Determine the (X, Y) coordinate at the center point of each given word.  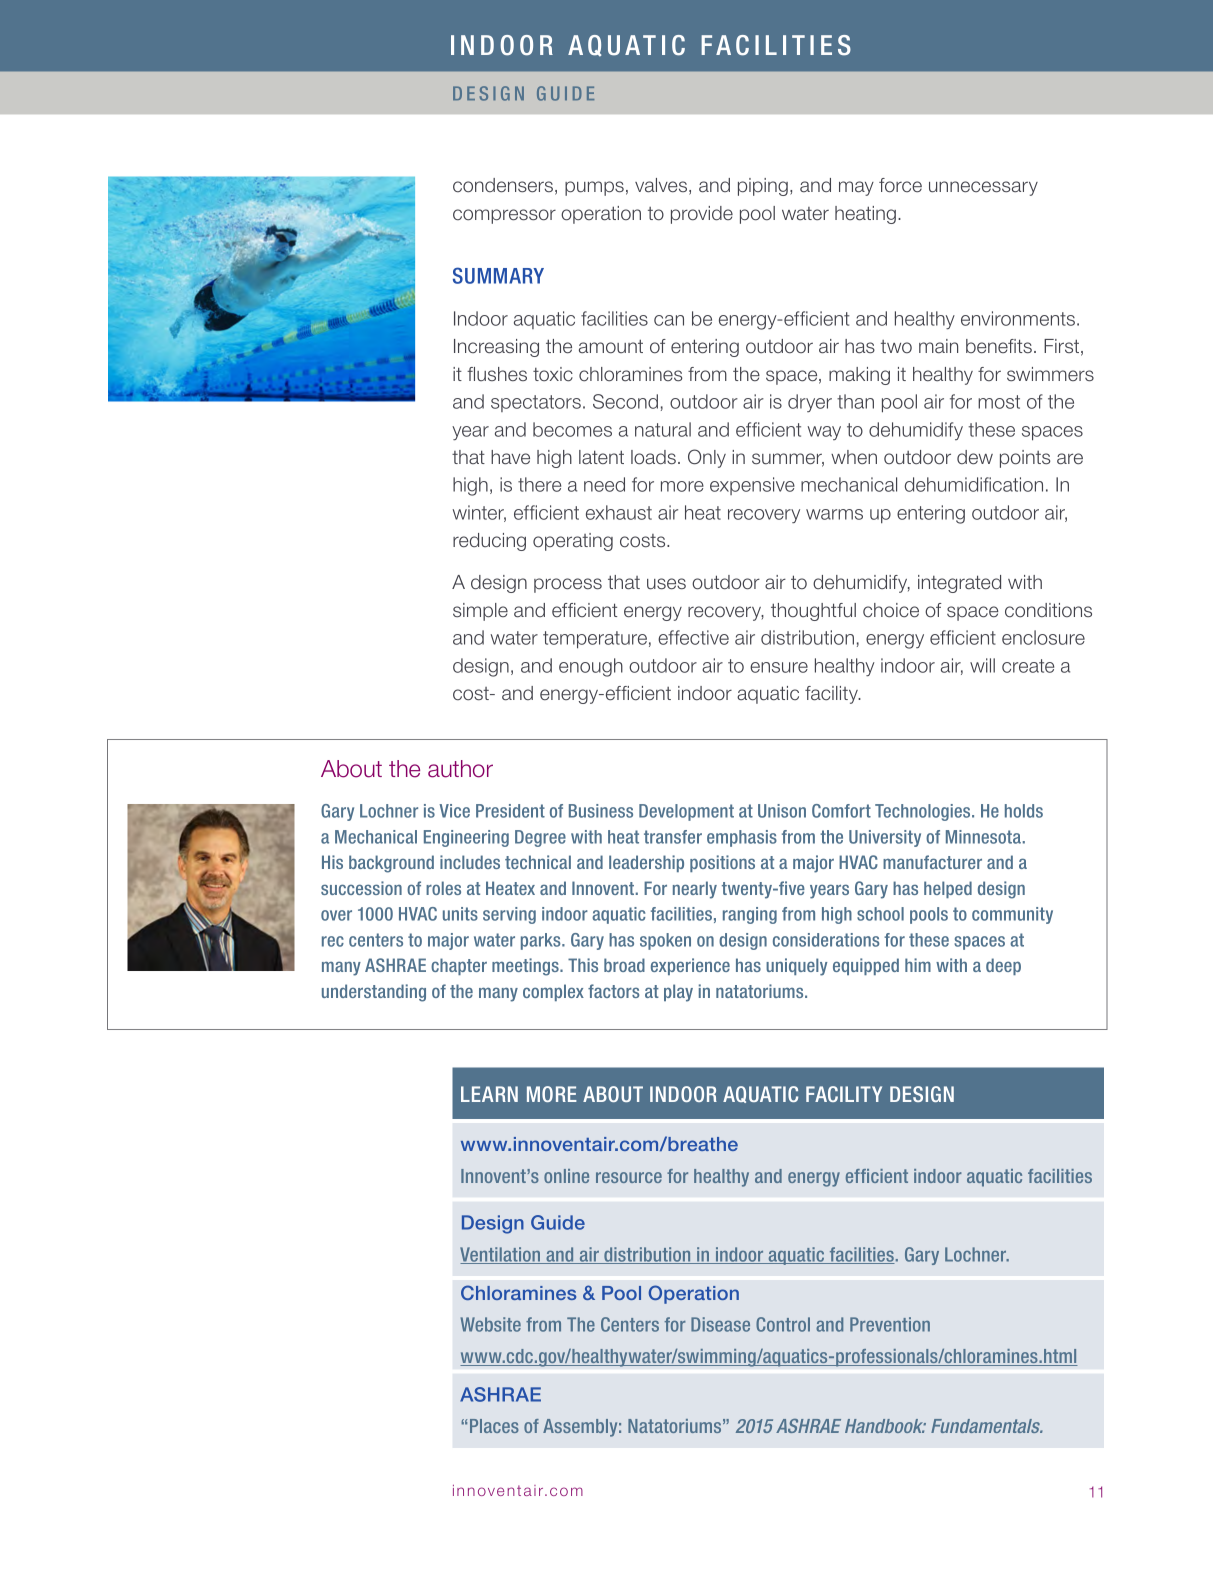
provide (702, 215)
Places (494, 1426)
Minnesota (983, 837)
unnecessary (983, 188)
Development (686, 812)
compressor (504, 216)
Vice (454, 811)
